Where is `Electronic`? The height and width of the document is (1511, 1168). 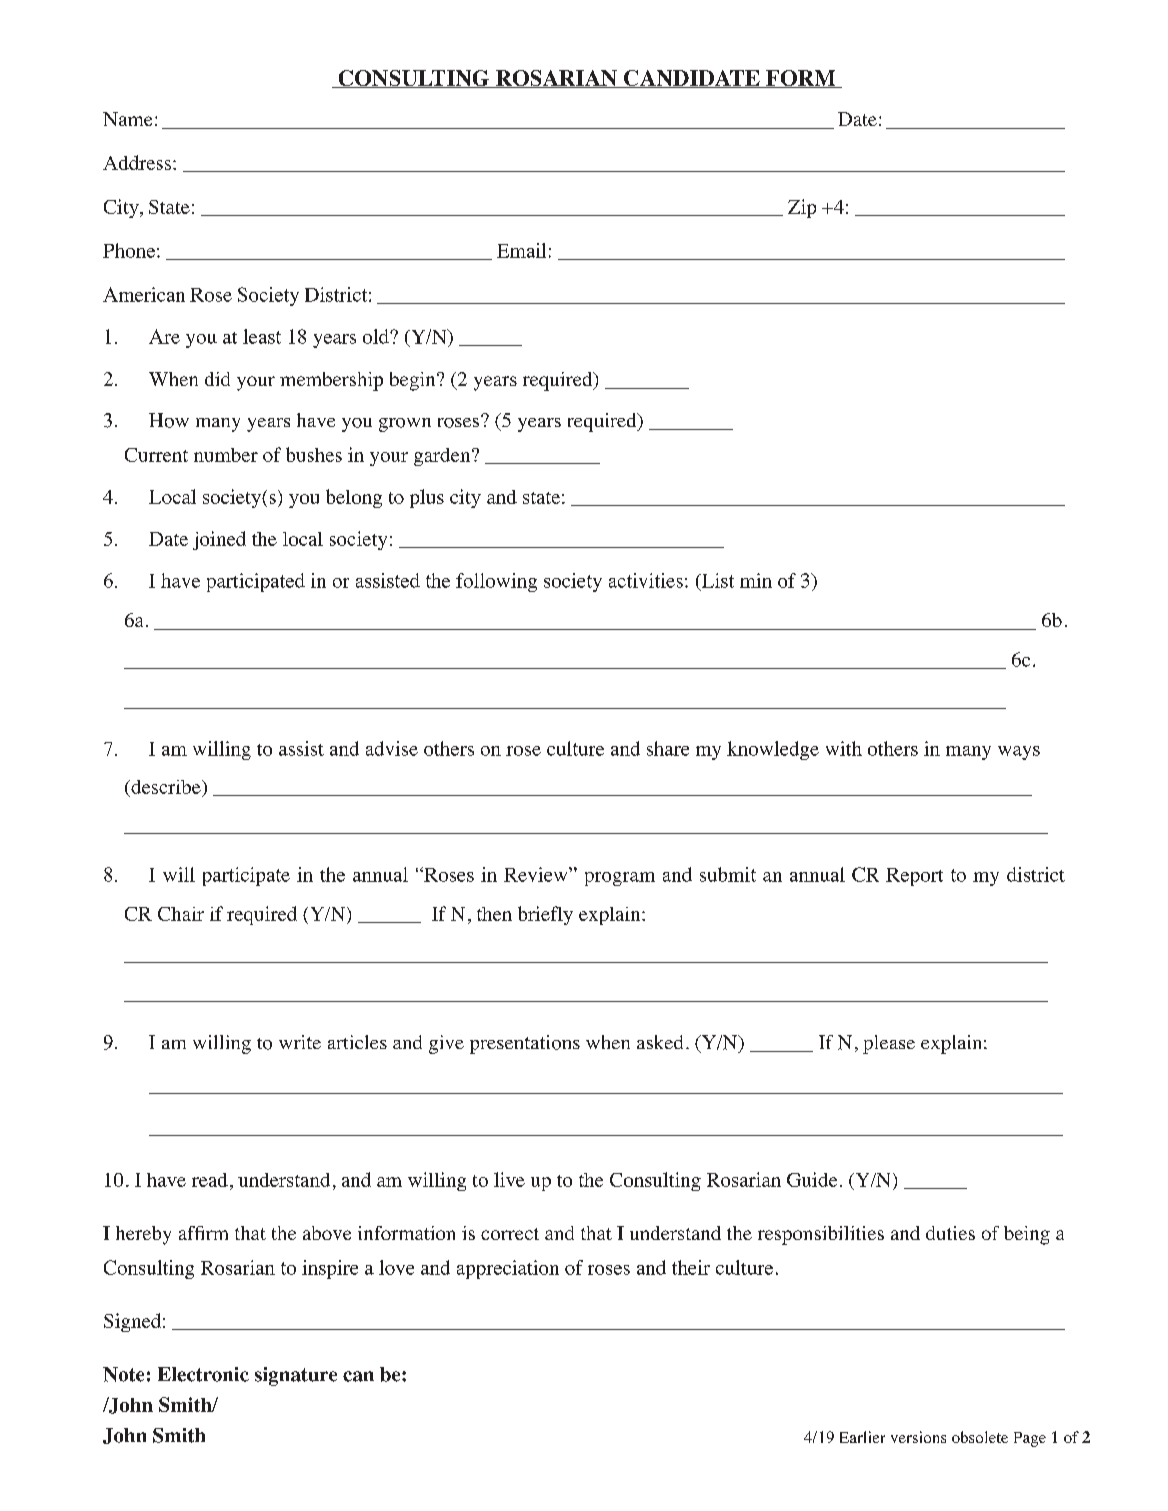 Electronic is located at coordinates (203, 1374).
